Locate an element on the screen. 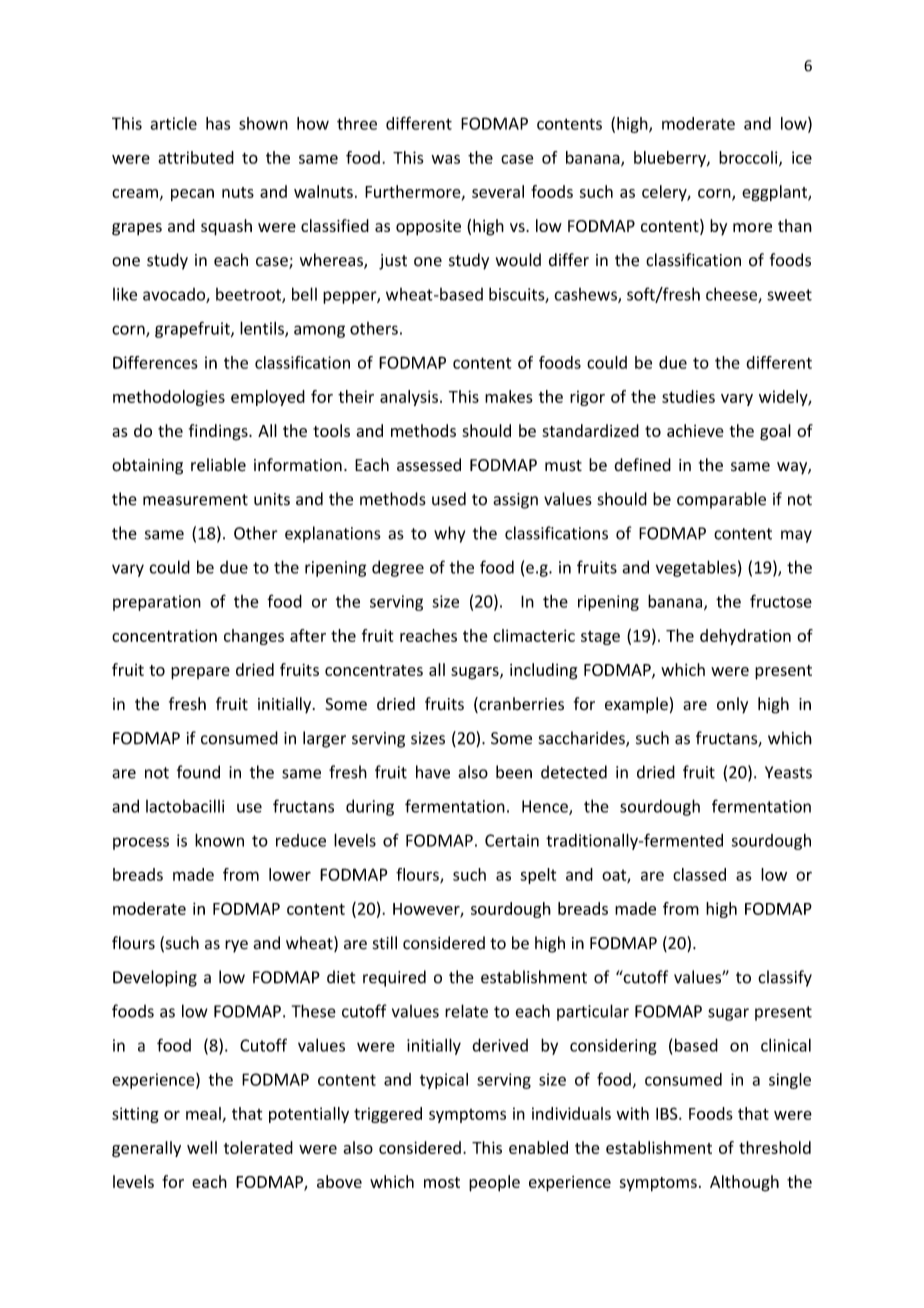  lactobacilli is located at coordinates (185, 806).
